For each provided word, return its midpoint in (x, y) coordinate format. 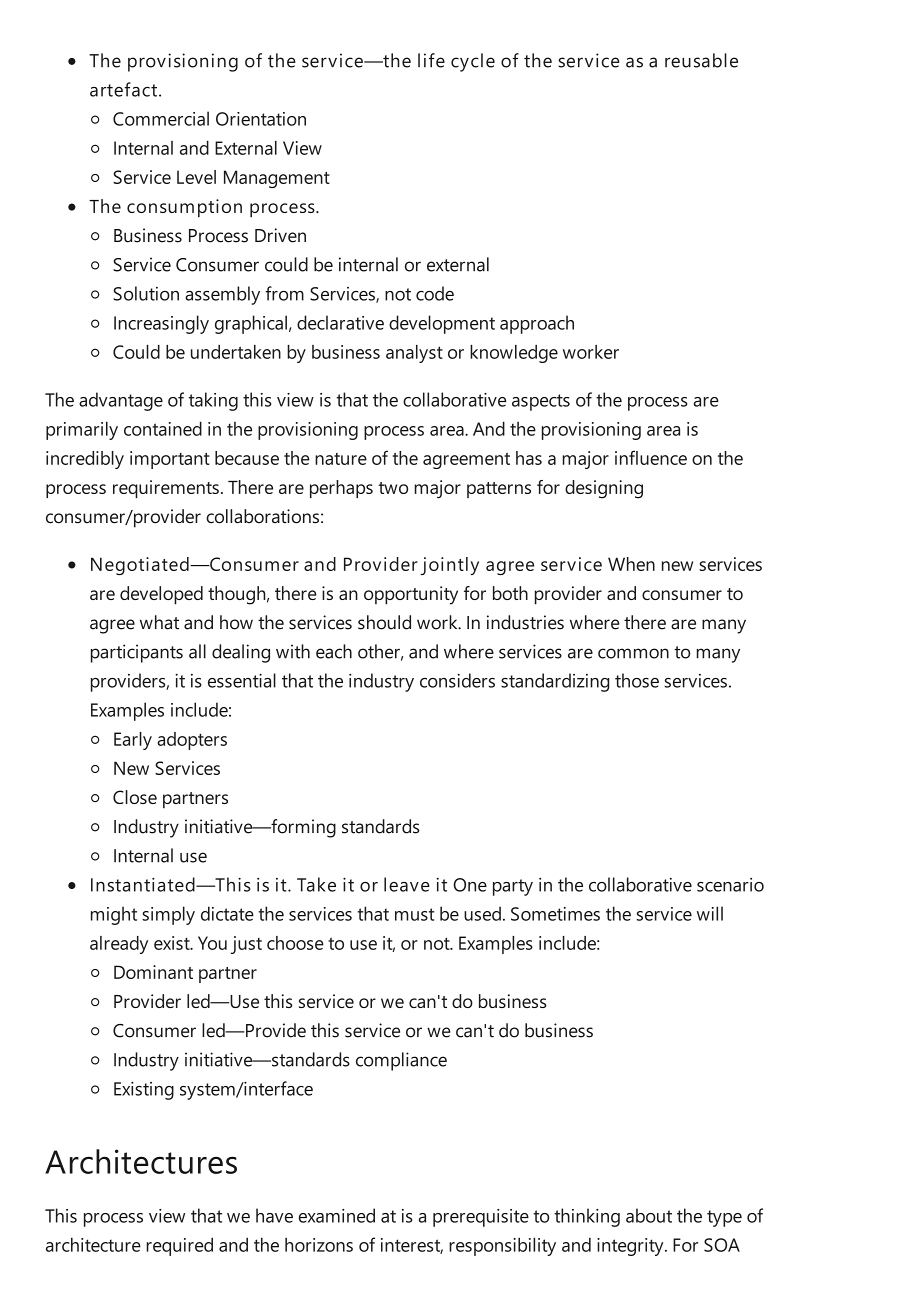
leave (407, 884)
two (393, 488)
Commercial (161, 118)
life (431, 60)
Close (135, 797)
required (179, 1246)
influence (651, 457)
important (170, 460)
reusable (701, 60)
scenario (730, 885)
